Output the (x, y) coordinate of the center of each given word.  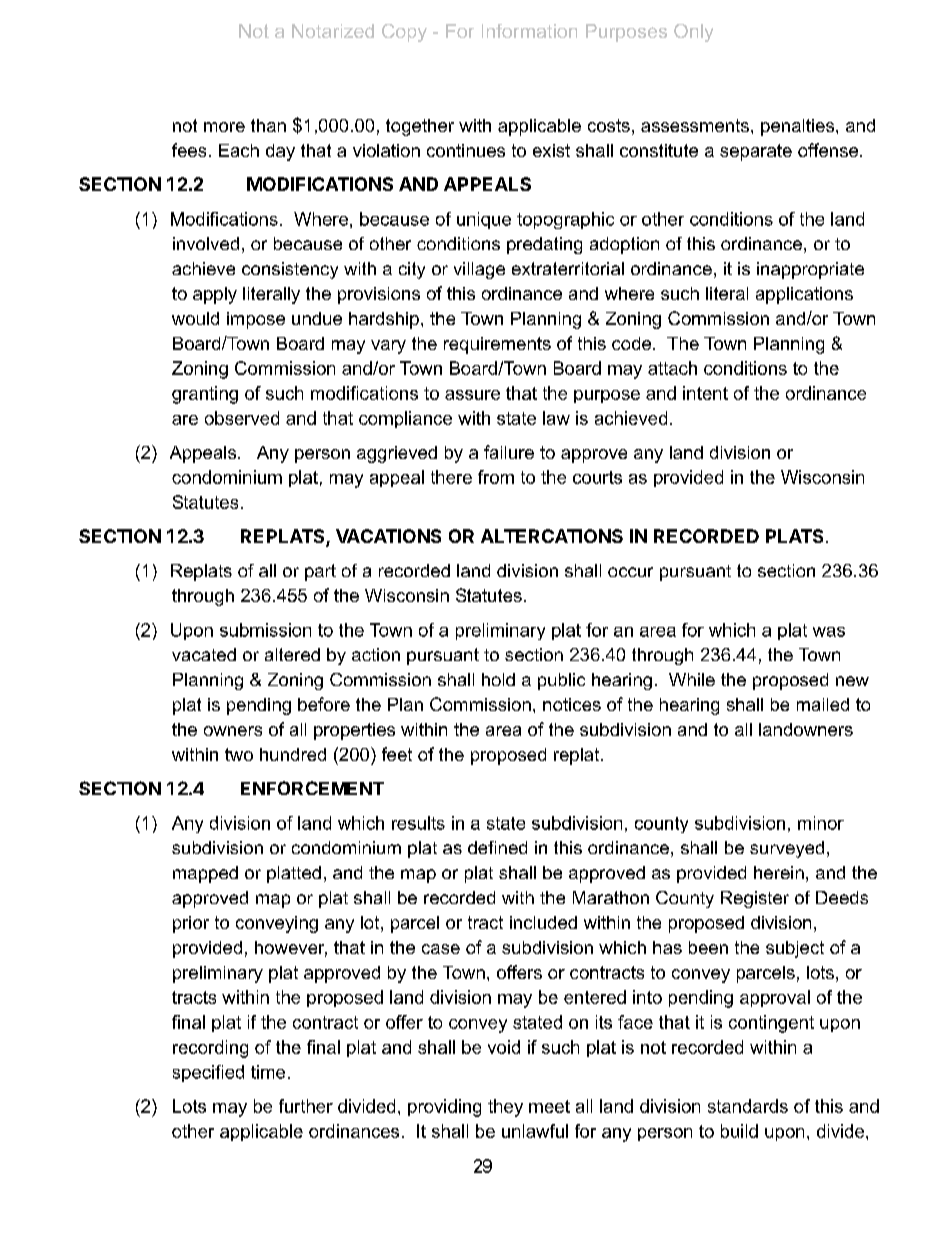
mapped (205, 874)
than (268, 125)
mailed (823, 704)
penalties (799, 127)
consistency (290, 270)
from (496, 477)
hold (498, 679)
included (543, 922)
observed (242, 418)
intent (705, 393)
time (268, 1072)
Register (755, 899)
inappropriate (810, 270)
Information (529, 31)
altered (292, 654)
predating (544, 245)
